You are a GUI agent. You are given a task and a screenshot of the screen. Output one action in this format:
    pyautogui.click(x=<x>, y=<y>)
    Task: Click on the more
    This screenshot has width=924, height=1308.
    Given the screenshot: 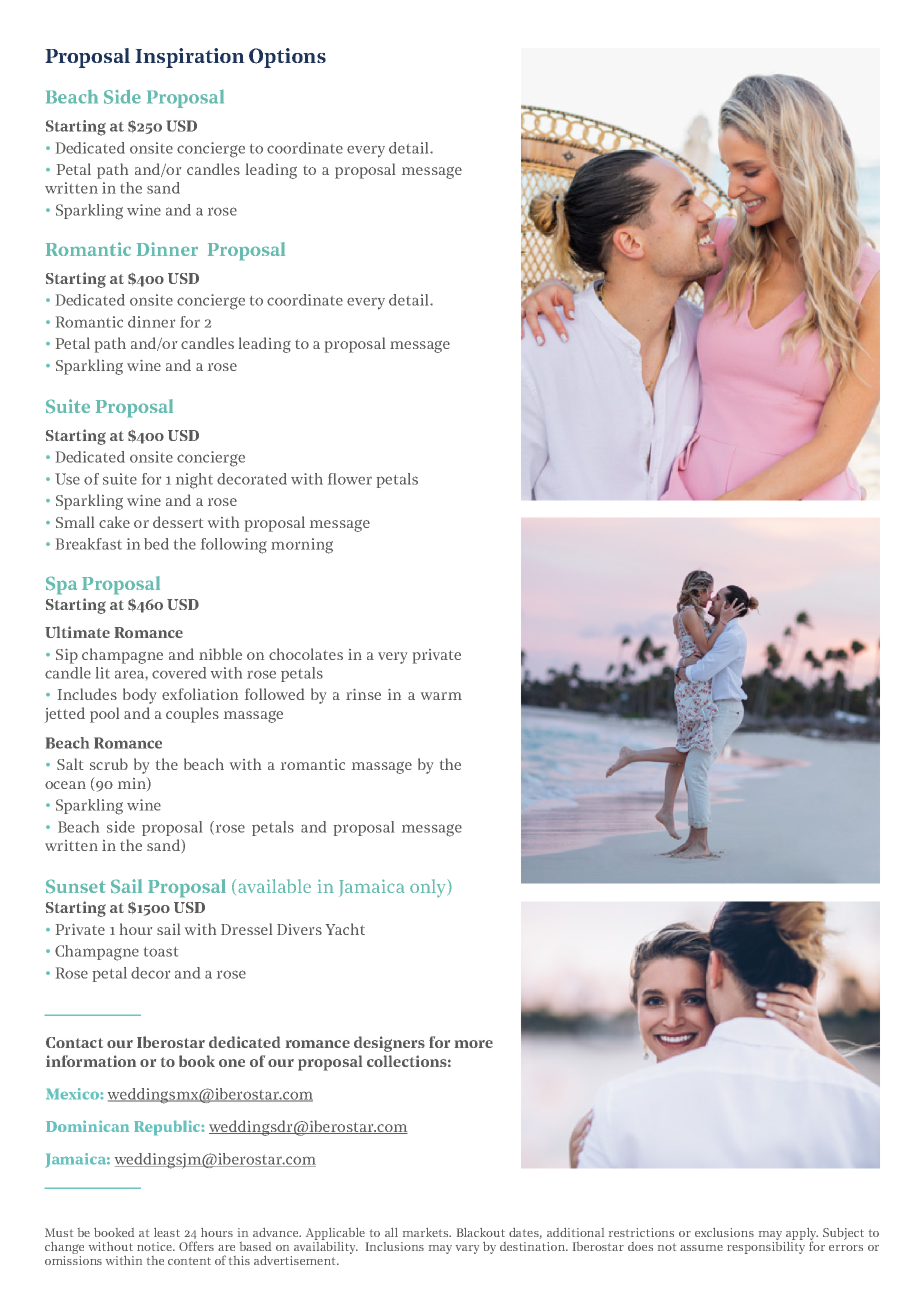 What is the action you would take?
    pyautogui.click(x=474, y=1044)
